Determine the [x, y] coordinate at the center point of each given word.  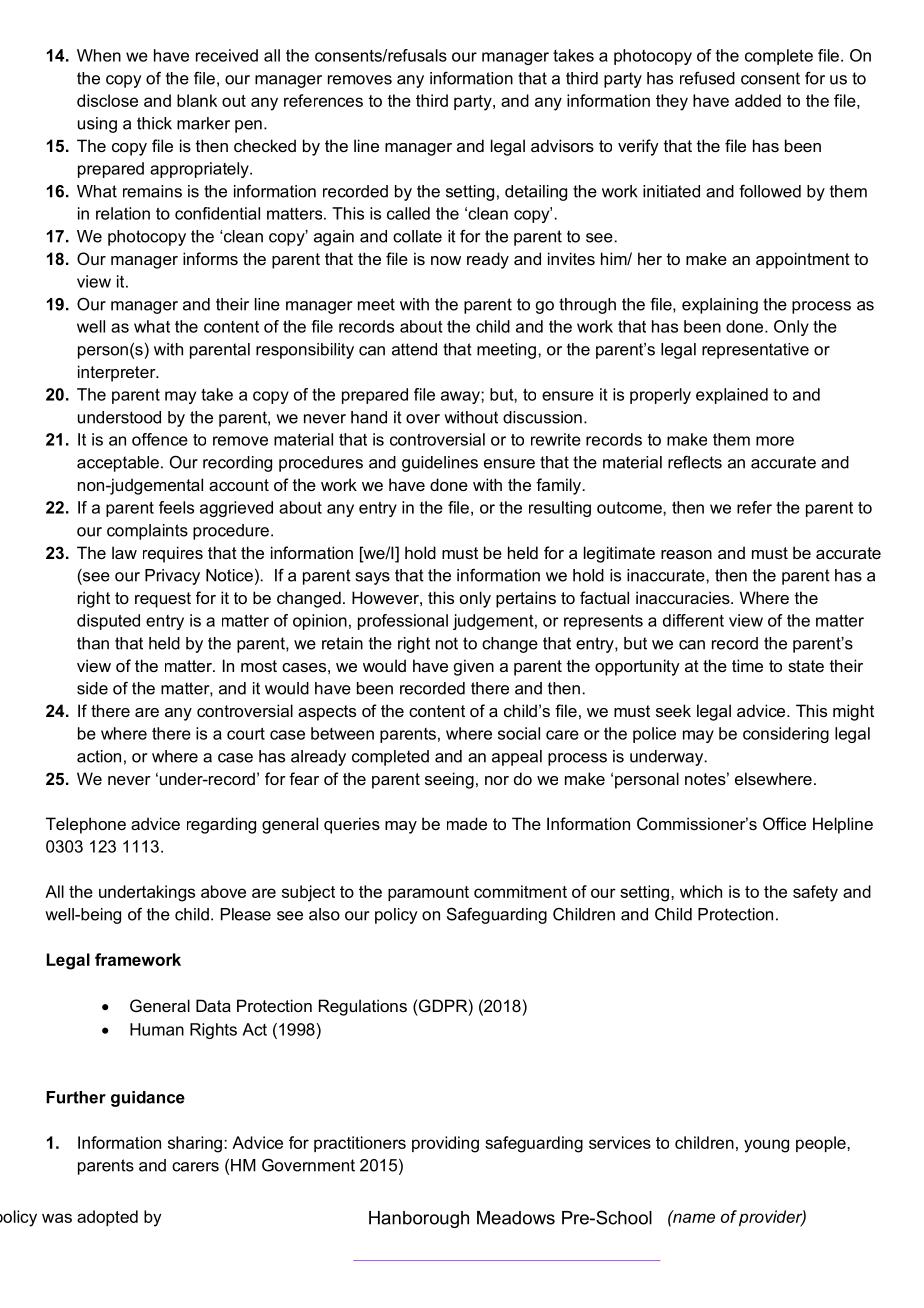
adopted [107, 1218]
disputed [108, 622]
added [758, 100]
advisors [562, 145]
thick [154, 123]
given [474, 667]
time [747, 665]
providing [445, 1144]
